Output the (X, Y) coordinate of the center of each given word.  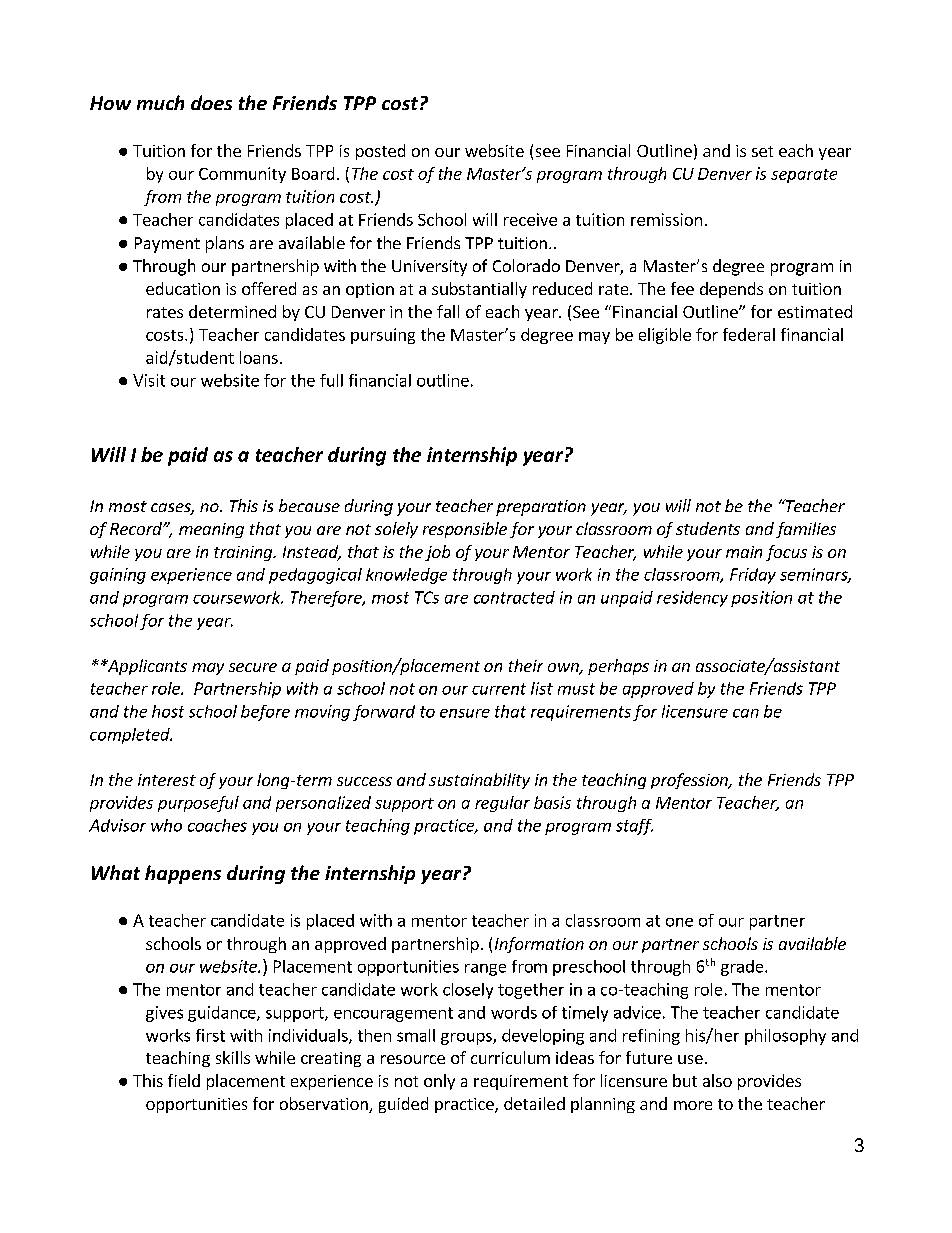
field (184, 1080)
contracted (514, 597)
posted (380, 152)
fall (448, 311)
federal (749, 334)
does (211, 102)
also (717, 1080)
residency (692, 599)
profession (690, 781)
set (762, 151)
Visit (149, 380)
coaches (217, 825)
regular (502, 804)
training (244, 553)
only (439, 1082)
